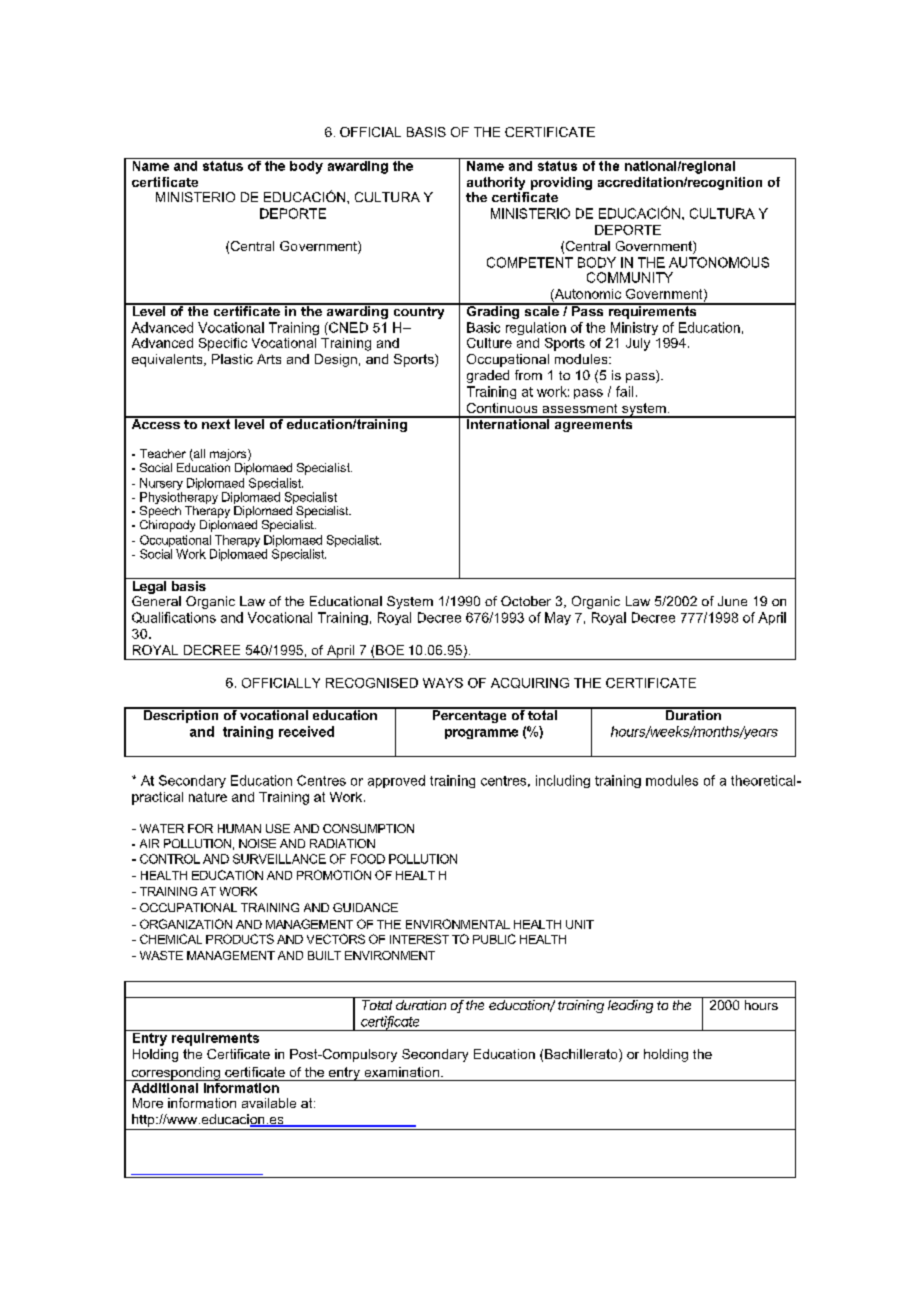 The width and height of the screenshot is (924, 1307). What do you see at coordinates (174, 617) in the screenshot?
I see `Qualifications` at bounding box center [174, 617].
